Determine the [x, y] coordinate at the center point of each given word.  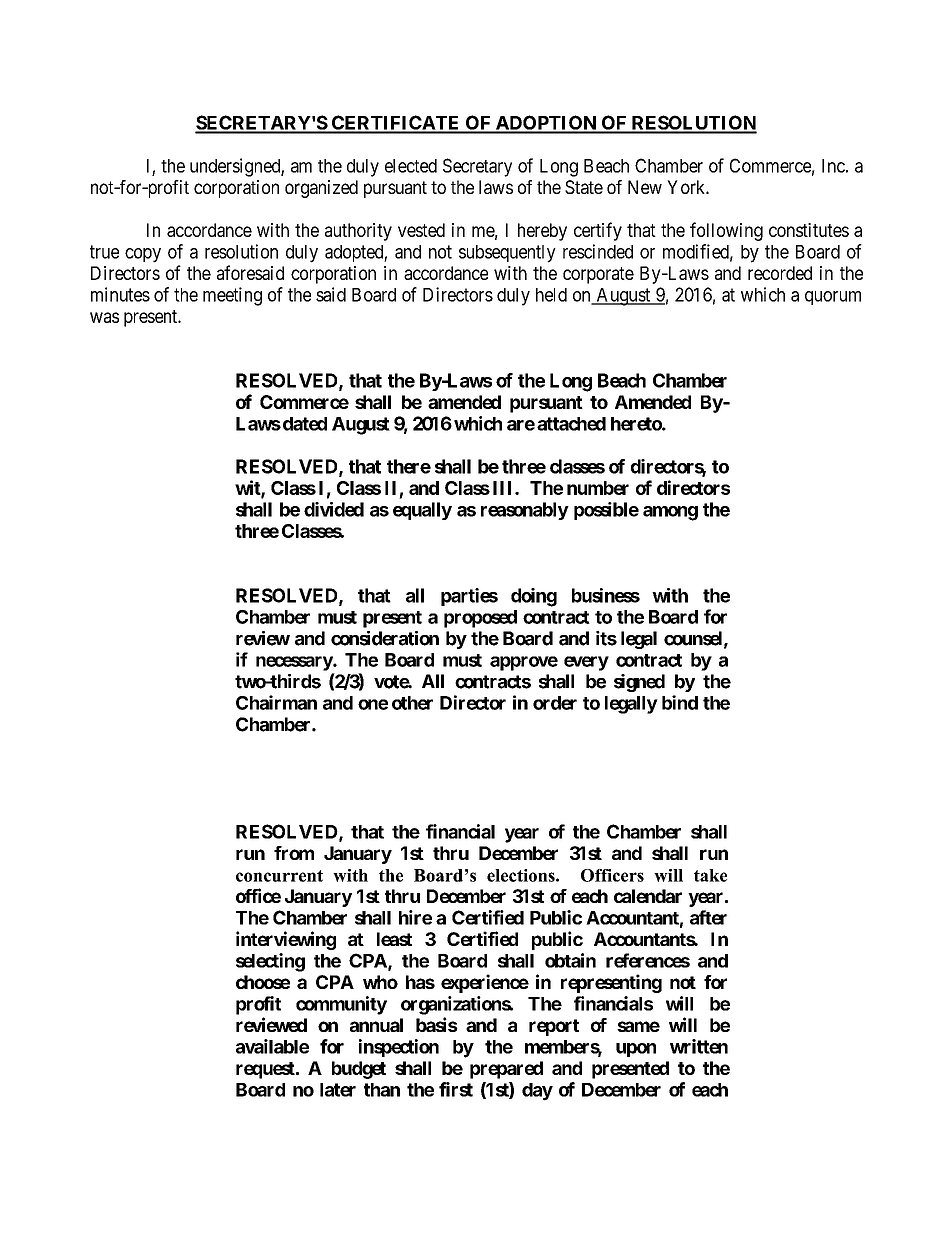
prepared [506, 1070]
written [699, 1046]
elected [411, 166]
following [726, 231]
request [266, 1070]
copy [143, 255]
